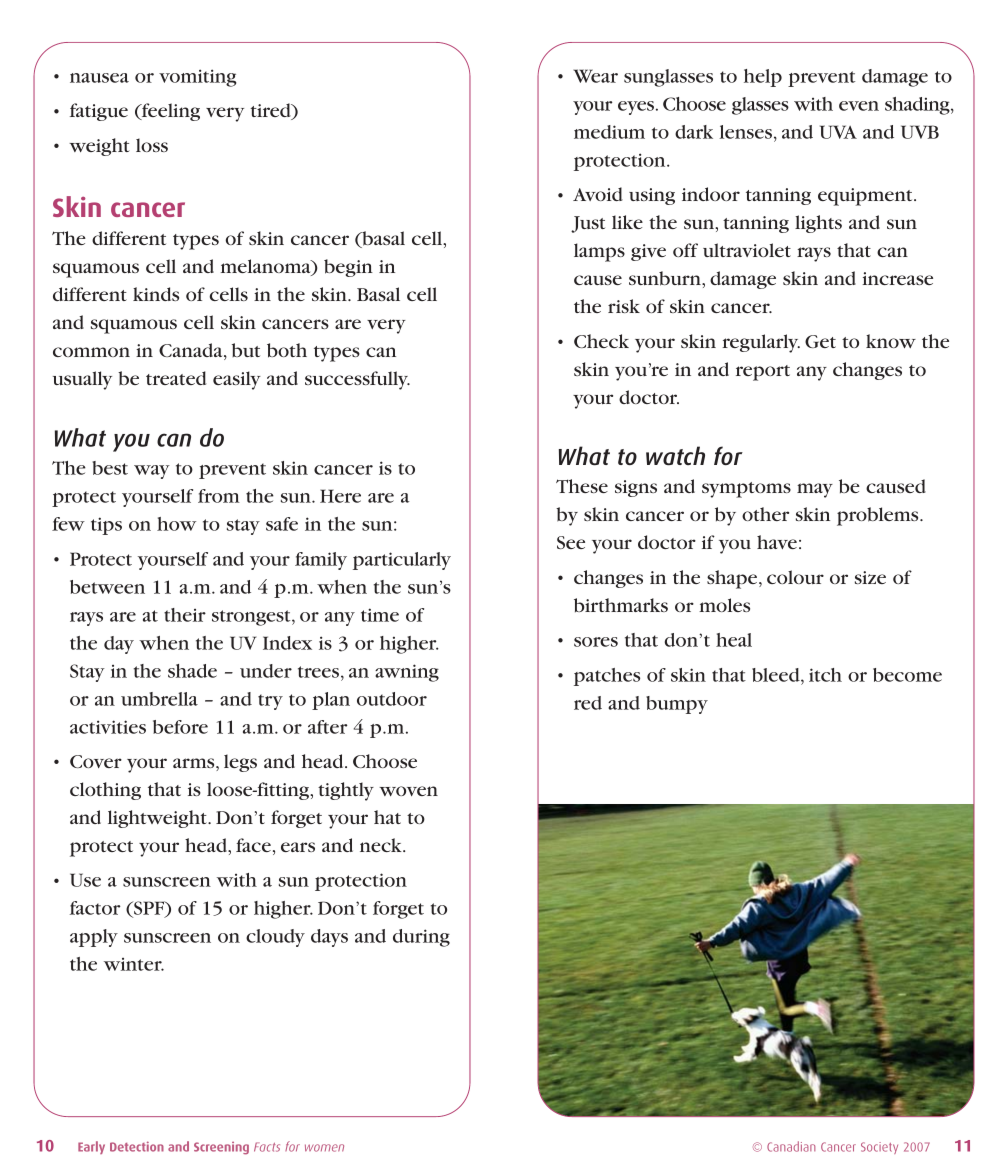 This screenshot has width=1008, height=1176. Describe the element at coordinates (169, 112) in the screenshot. I see `feeling` at that location.
